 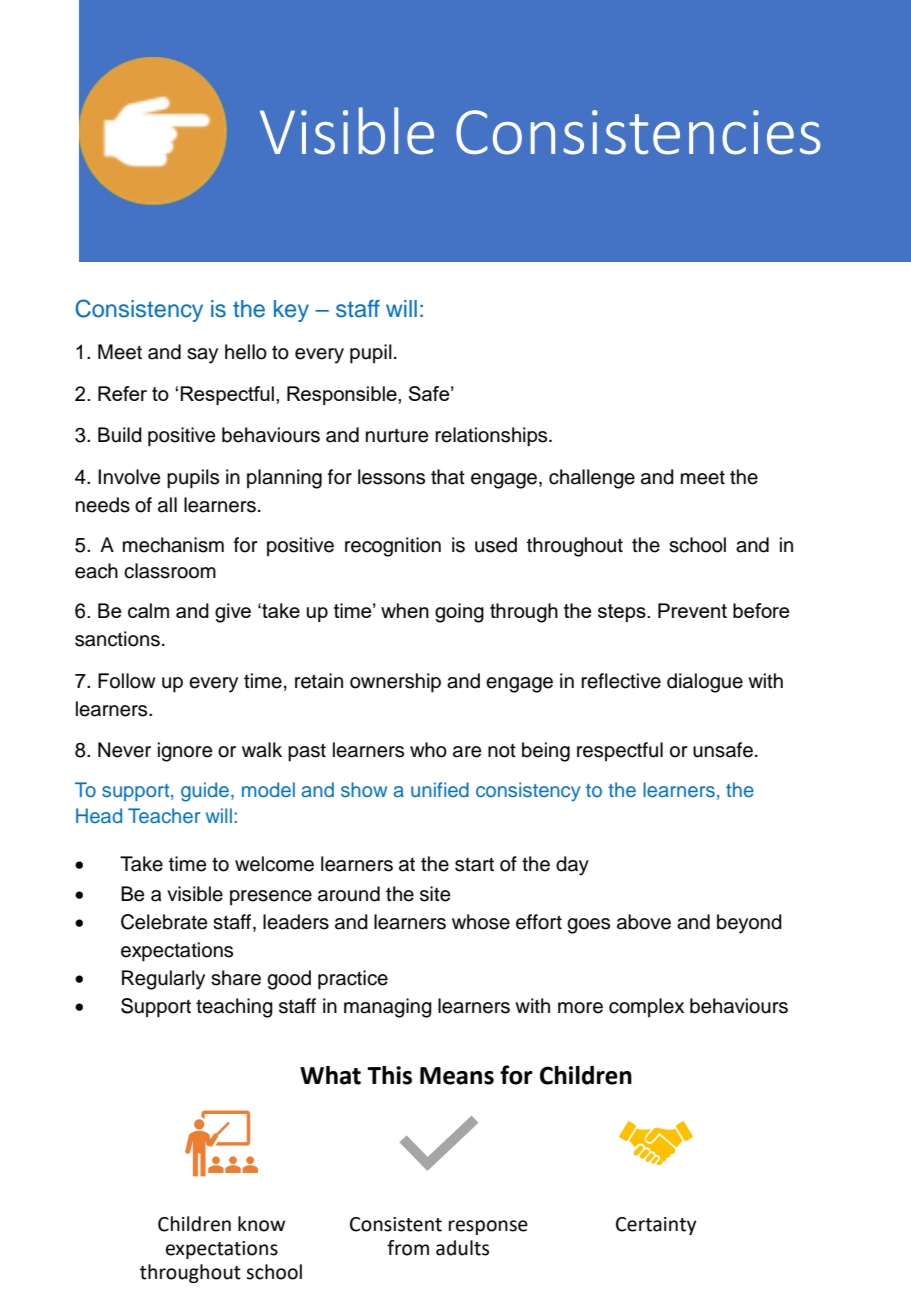 What do you see at coordinates (261, 1224) in the image?
I see `know` at bounding box center [261, 1224].
